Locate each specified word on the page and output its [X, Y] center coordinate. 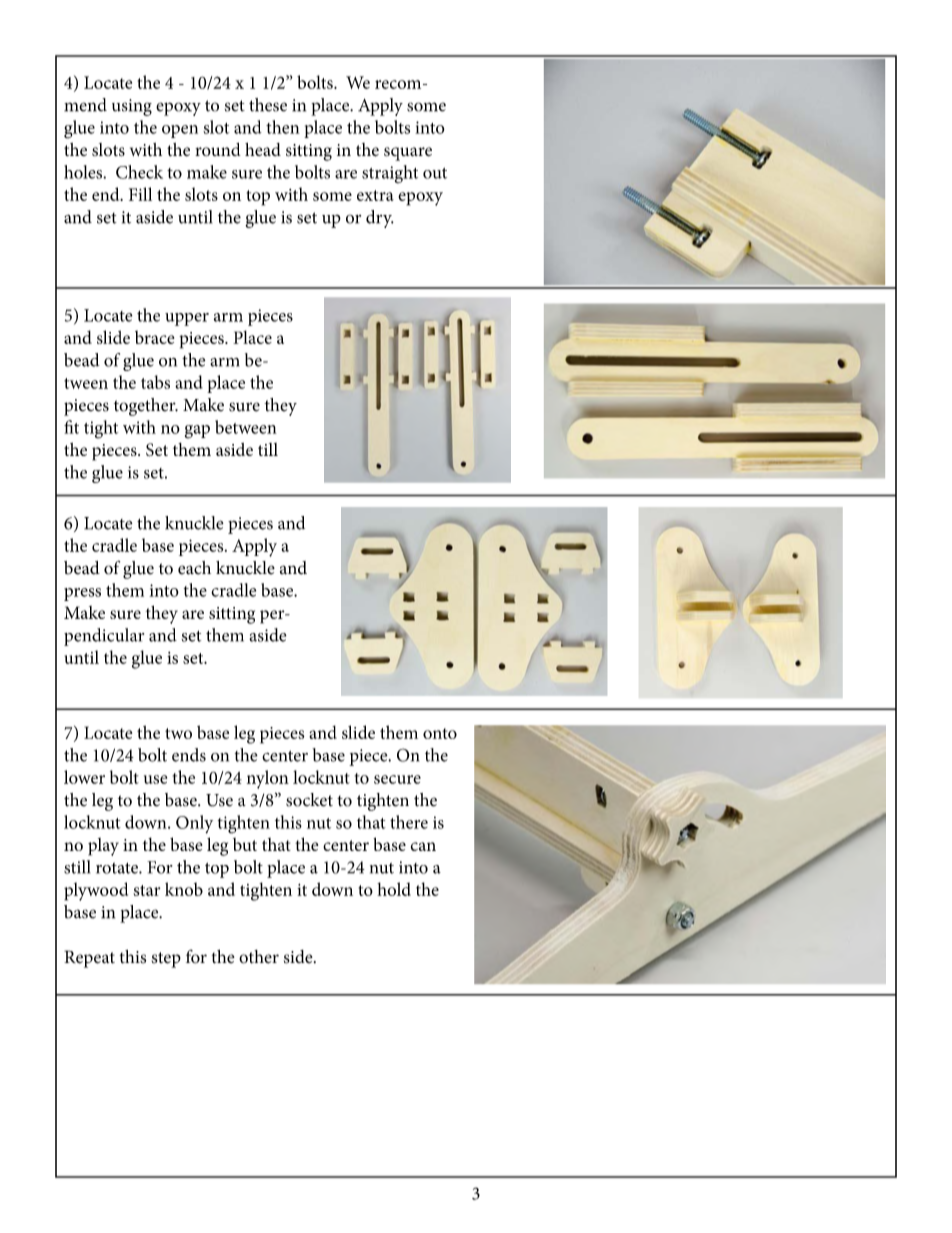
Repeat [89, 959]
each [194, 568]
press [82, 594]
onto [440, 733]
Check [139, 172]
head [263, 149]
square [408, 154]
